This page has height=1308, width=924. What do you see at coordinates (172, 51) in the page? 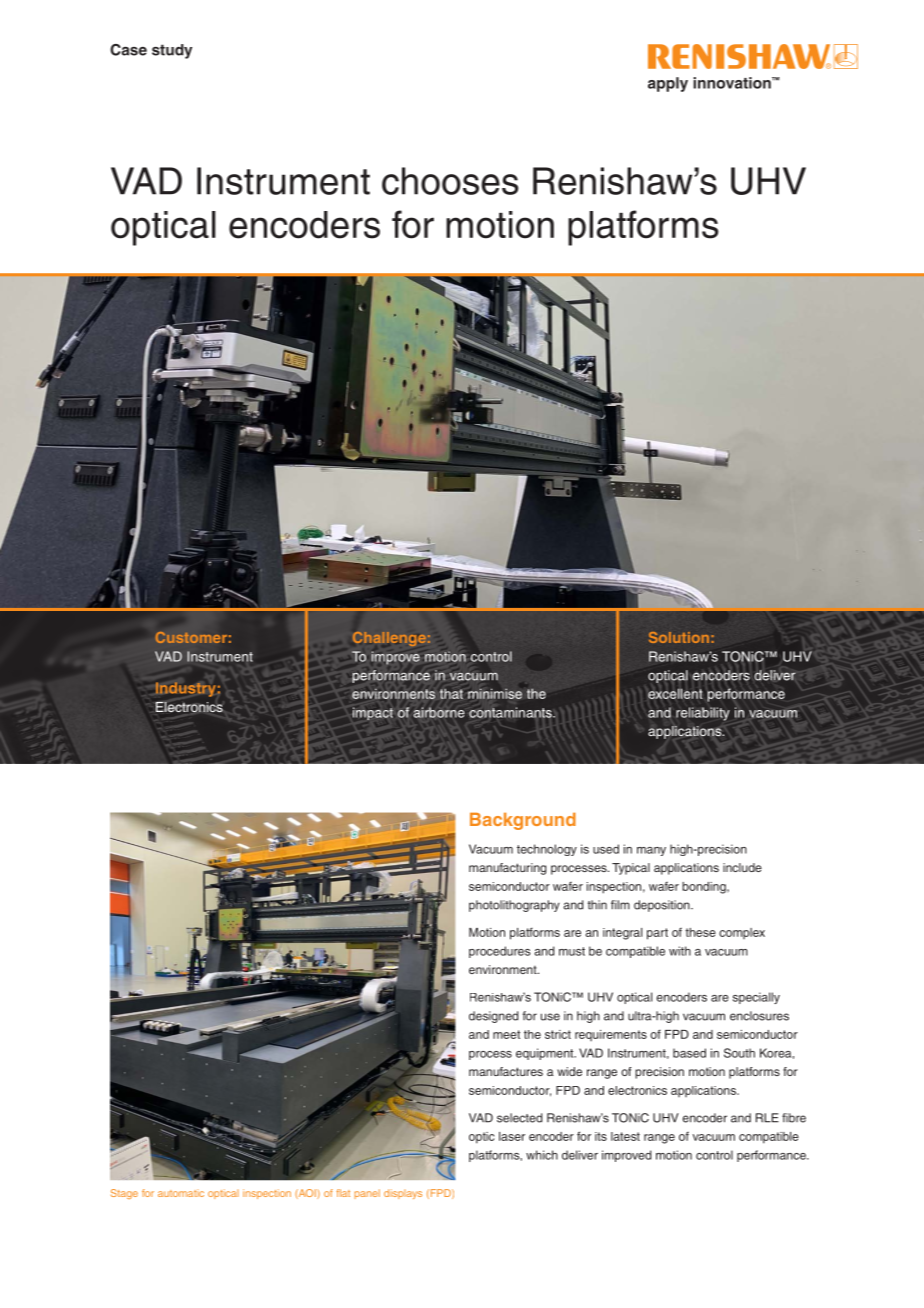
I see `study` at bounding box center [172, 51].
